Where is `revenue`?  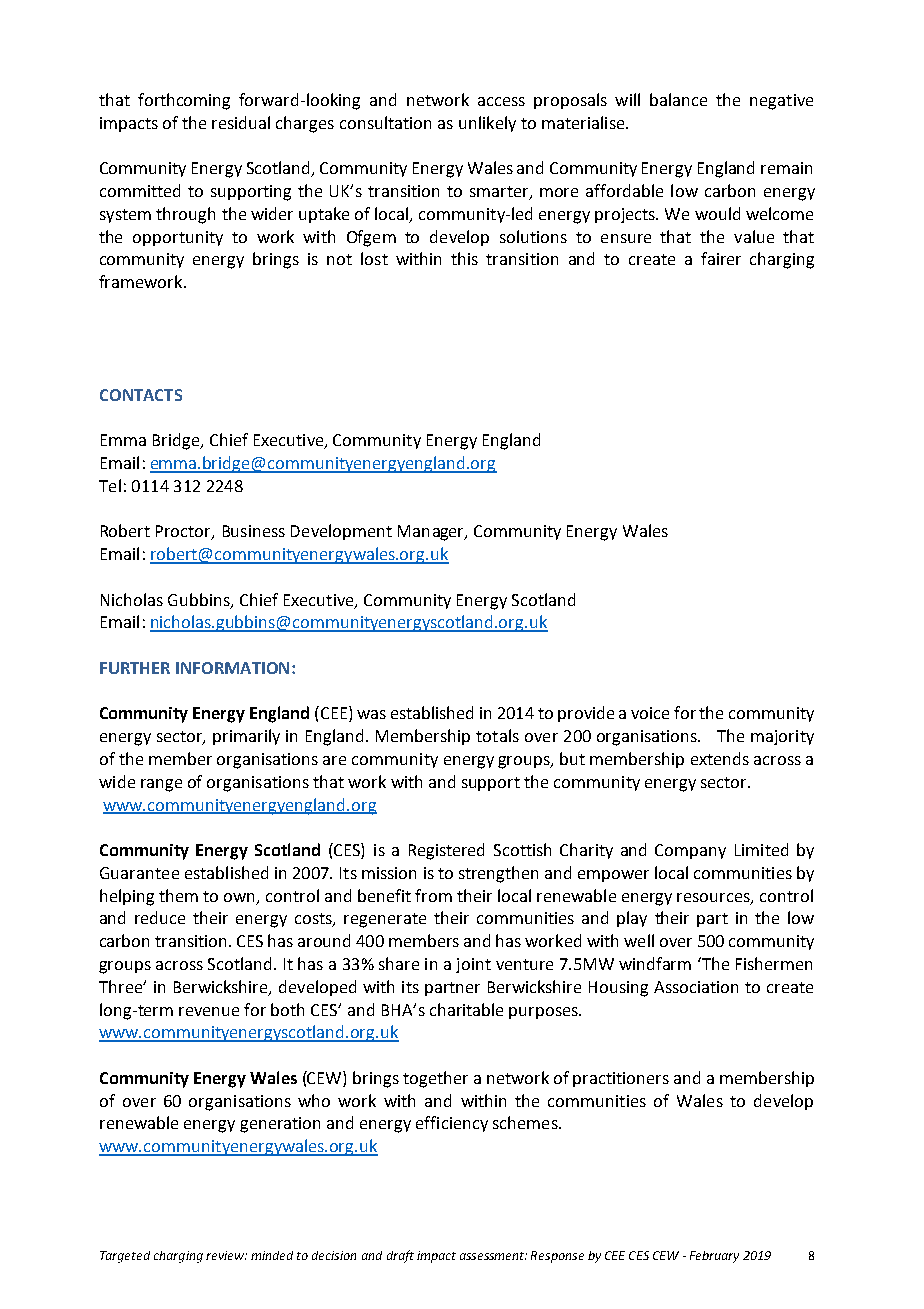
revenue is located at coordinates (209, 1011).
